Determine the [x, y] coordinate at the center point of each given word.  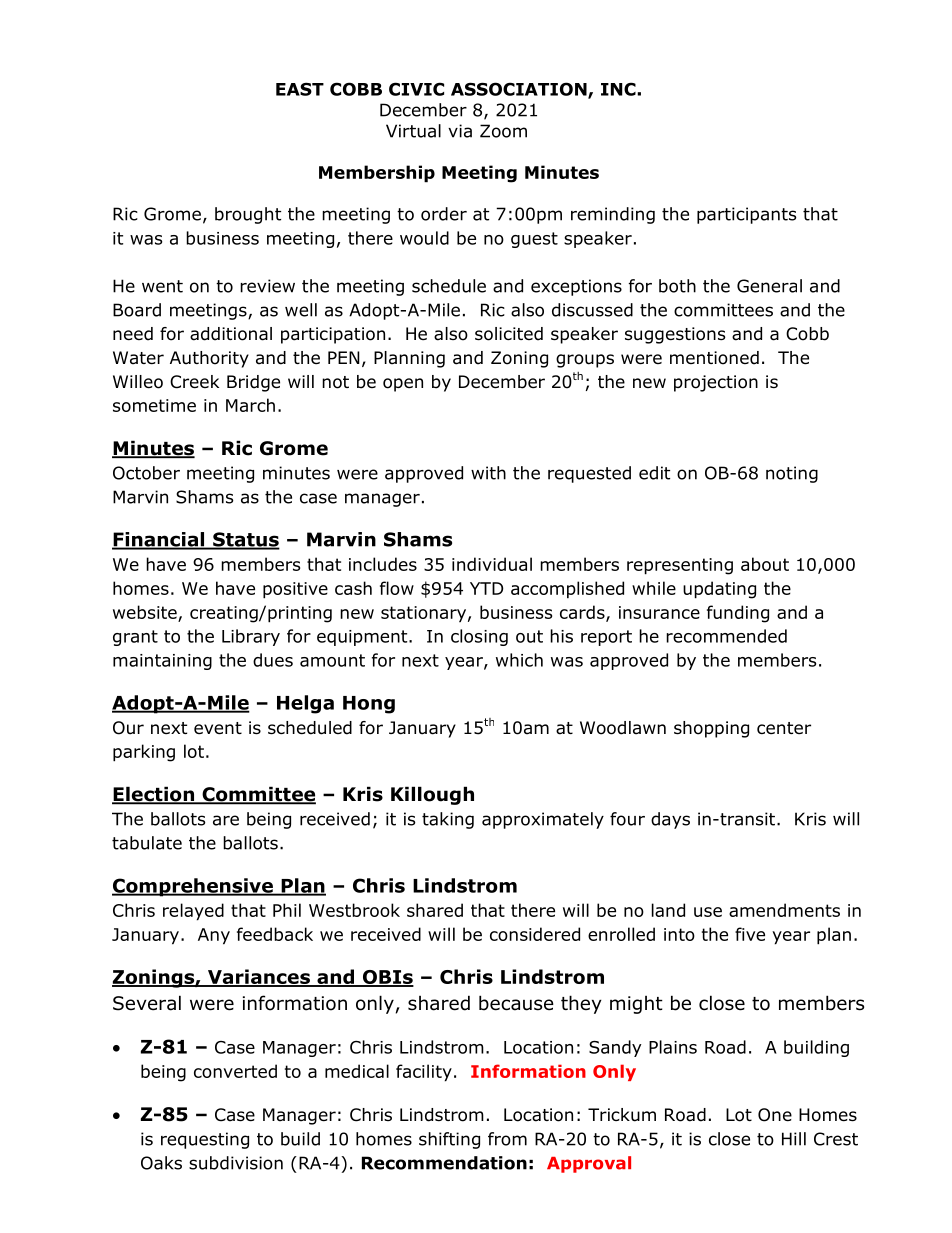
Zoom [503, 131]
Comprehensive [193, 887]
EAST [300, 89]
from [507, 1139]
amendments [784, 910]
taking [448, 820]
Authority [209, 359]
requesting [205, 1140]
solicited [509, 334]
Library [251, 637]
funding [738, 614]
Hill [794, 1139]
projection [716, 383]
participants [747, 215]
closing [479, 637]
